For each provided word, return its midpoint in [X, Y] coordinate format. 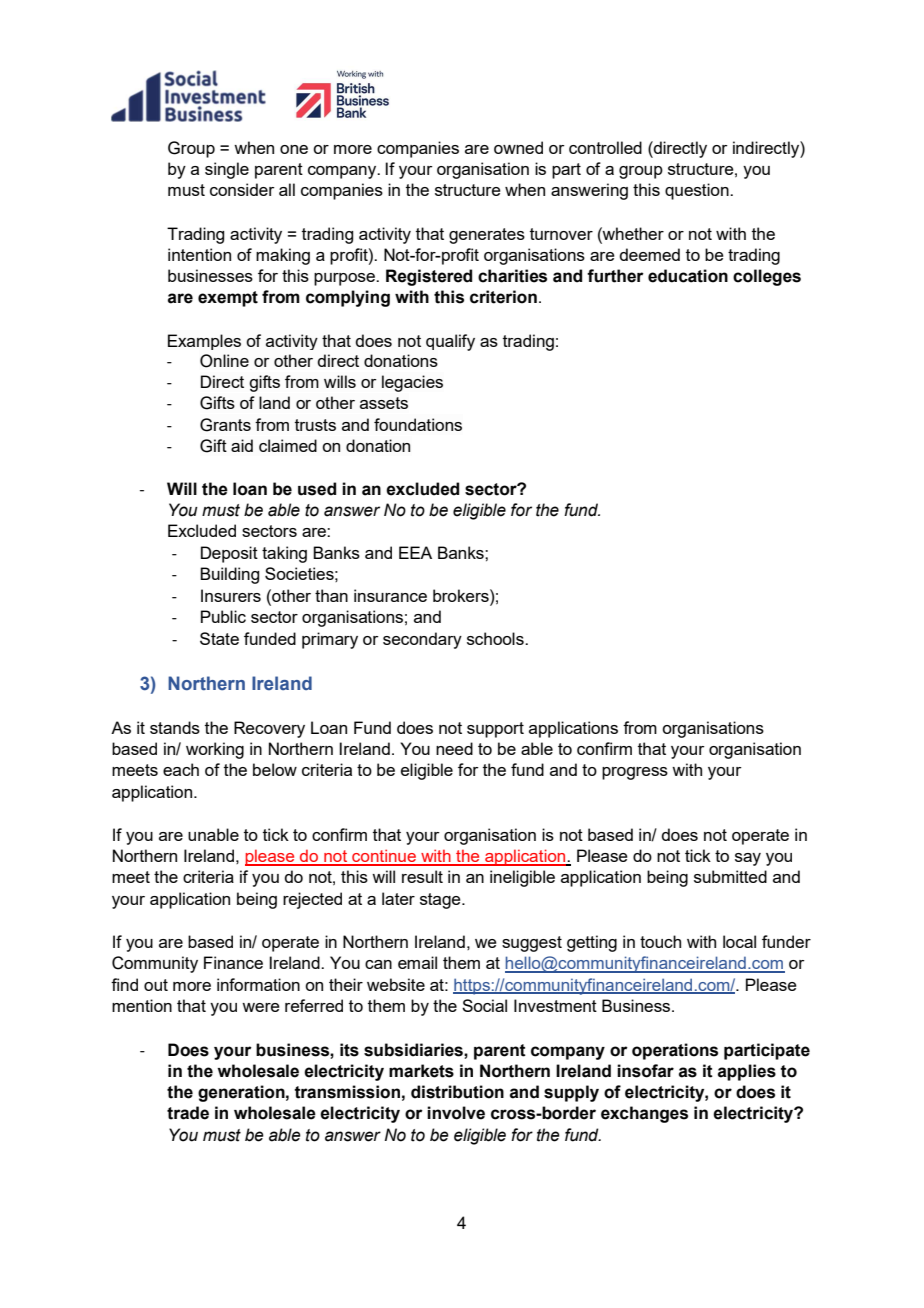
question [698, 191]
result [422, 876]
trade [188, 1113]
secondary [422, 640]
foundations [418, 424]
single [227, 170]
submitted [730, 876]
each [181, 769]
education [688, 276]
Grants [225, 425]
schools [496, 638]
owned [518, 147]
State [219, 638]
